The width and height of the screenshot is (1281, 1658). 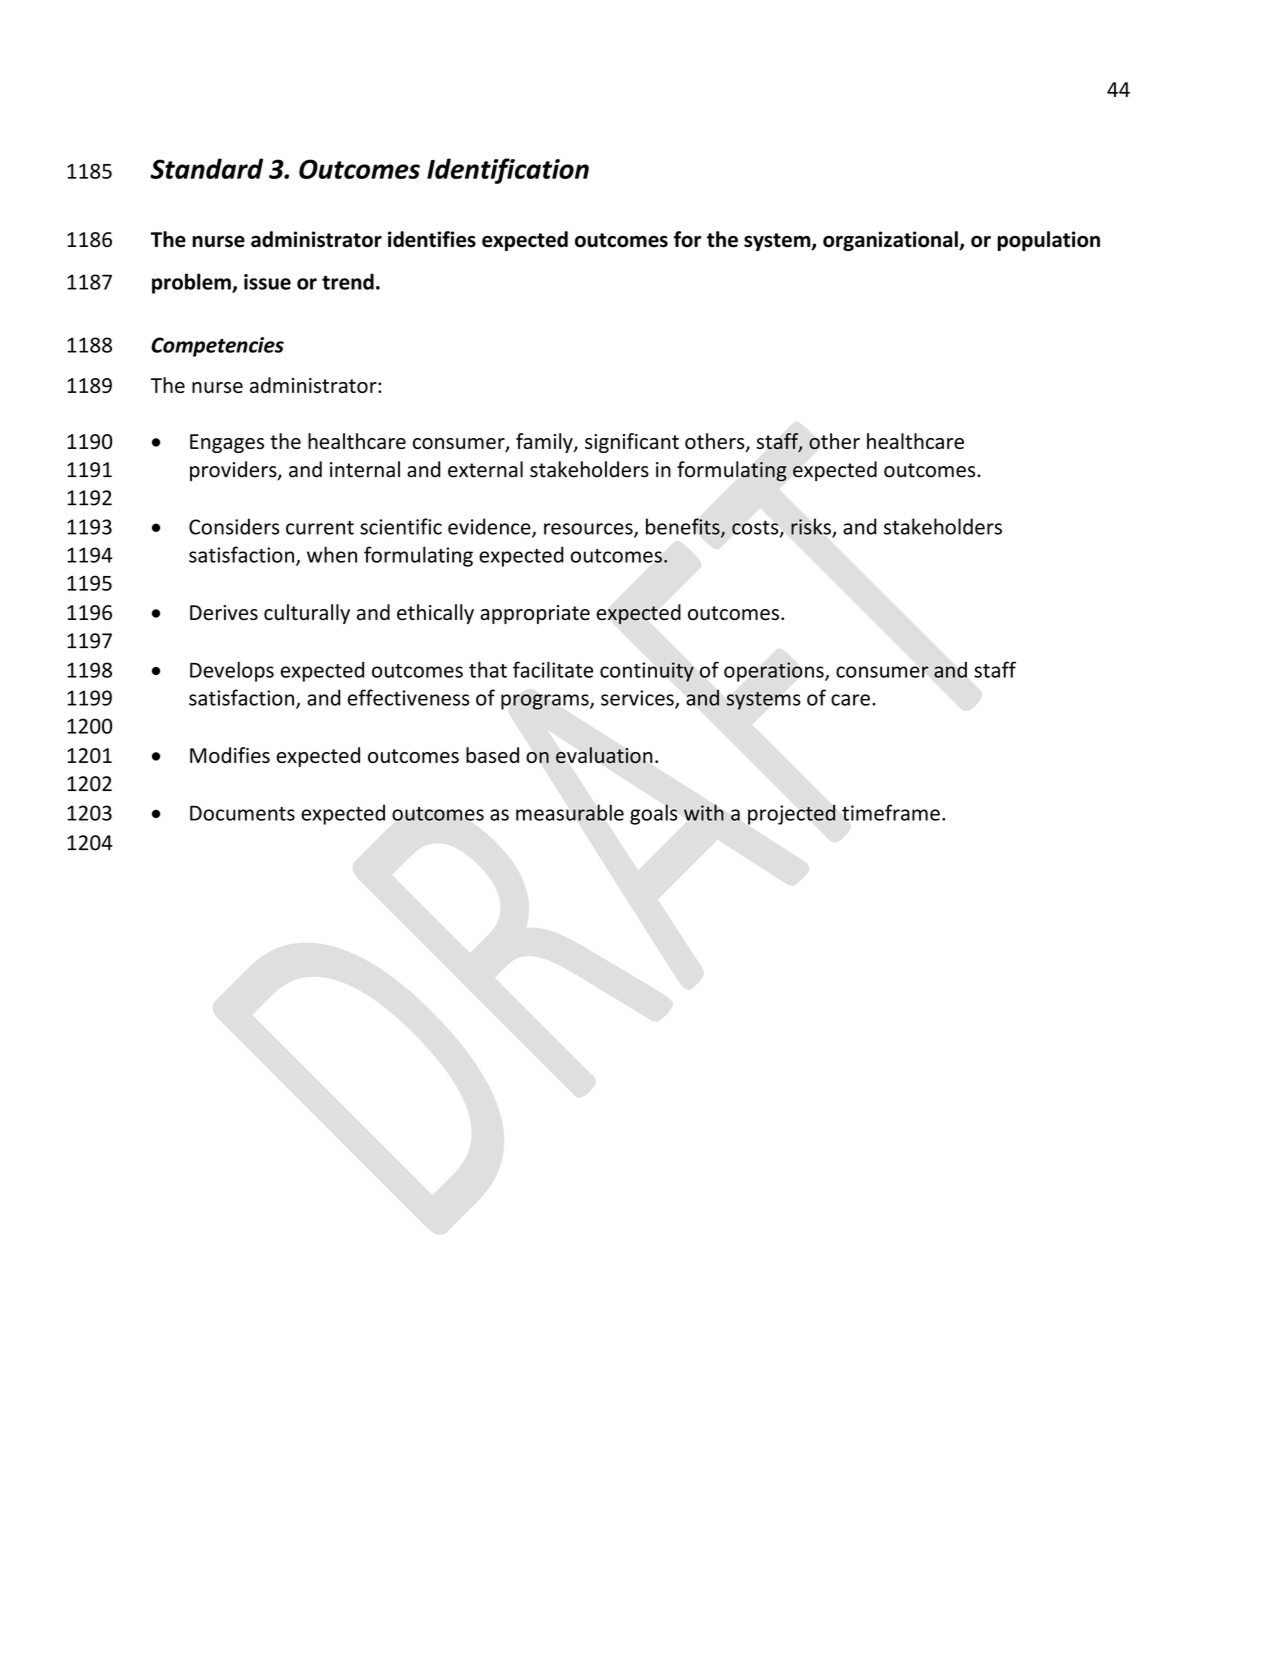 I want to click on Documents, so click(x=242, y=813).
